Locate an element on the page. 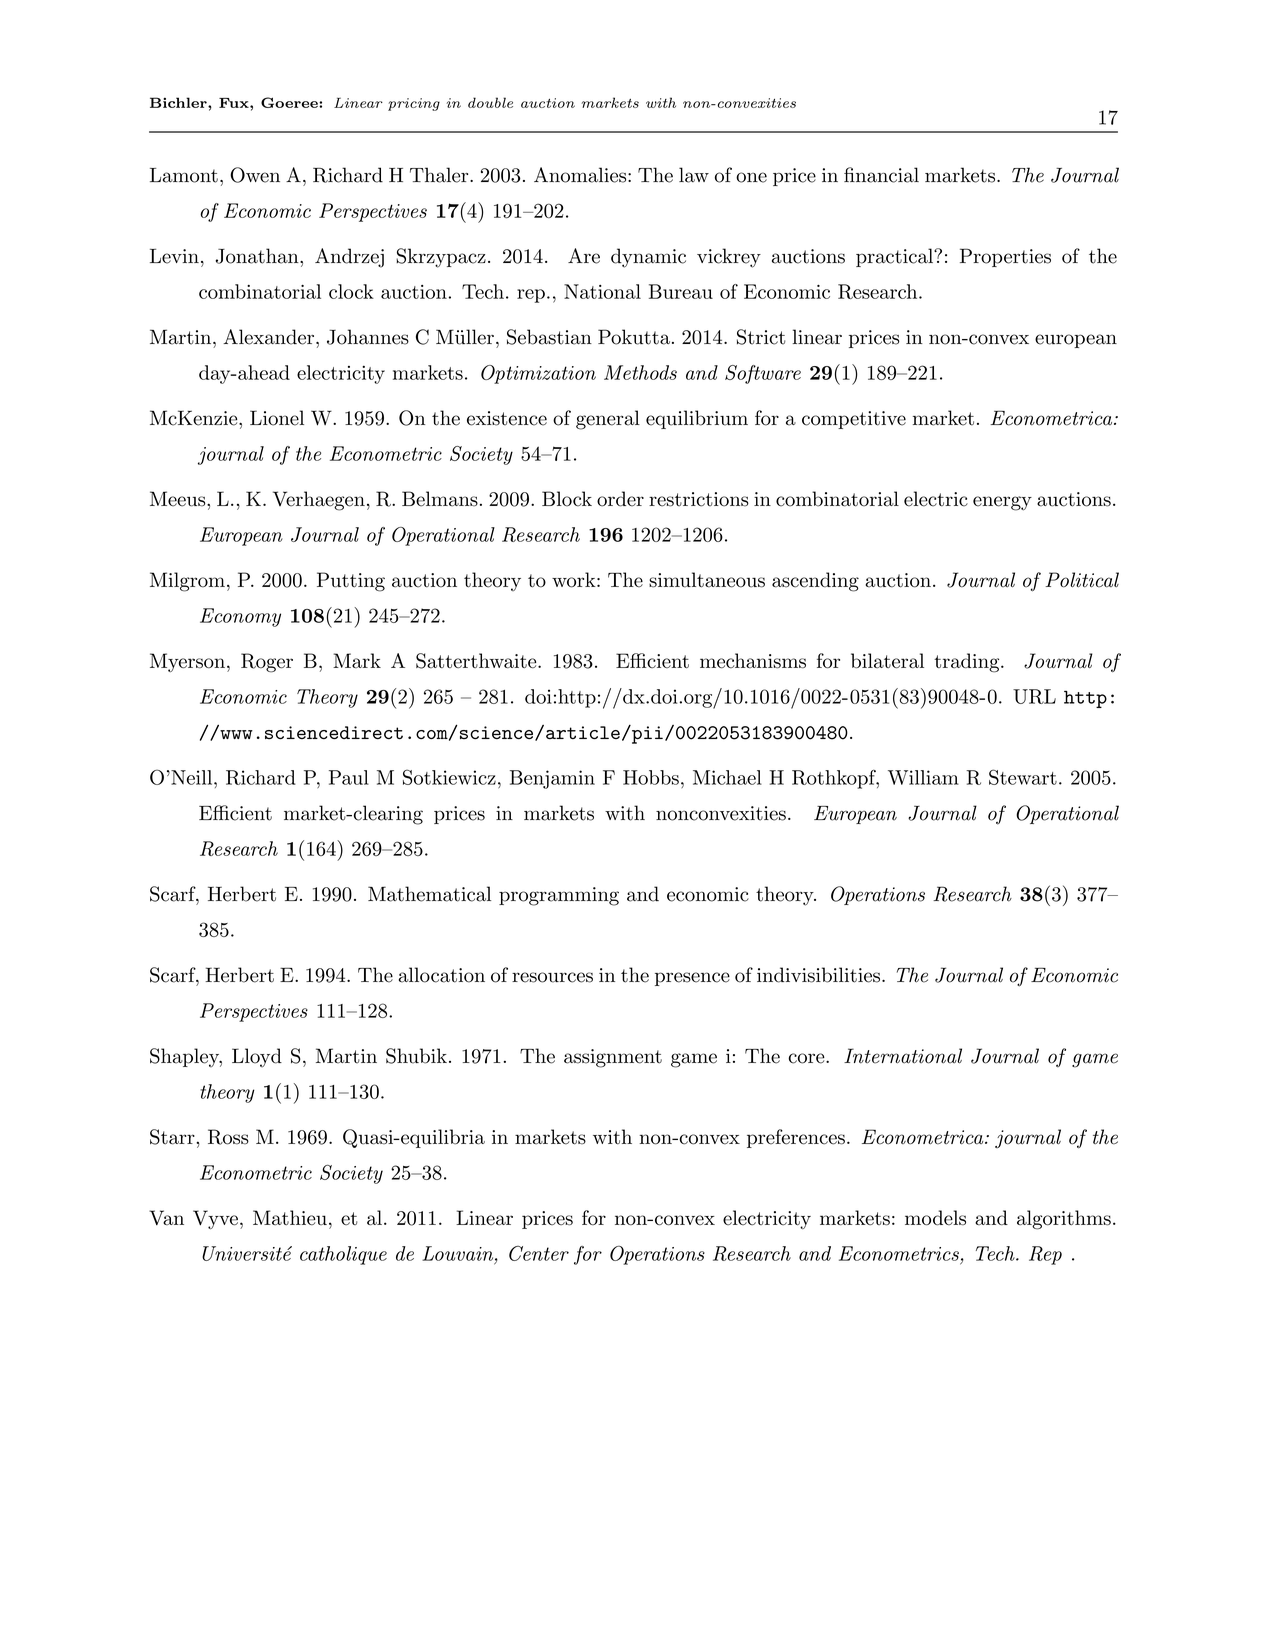 The height and width of the page is (1640, 1267). general is located at coordinates (608, 420).
